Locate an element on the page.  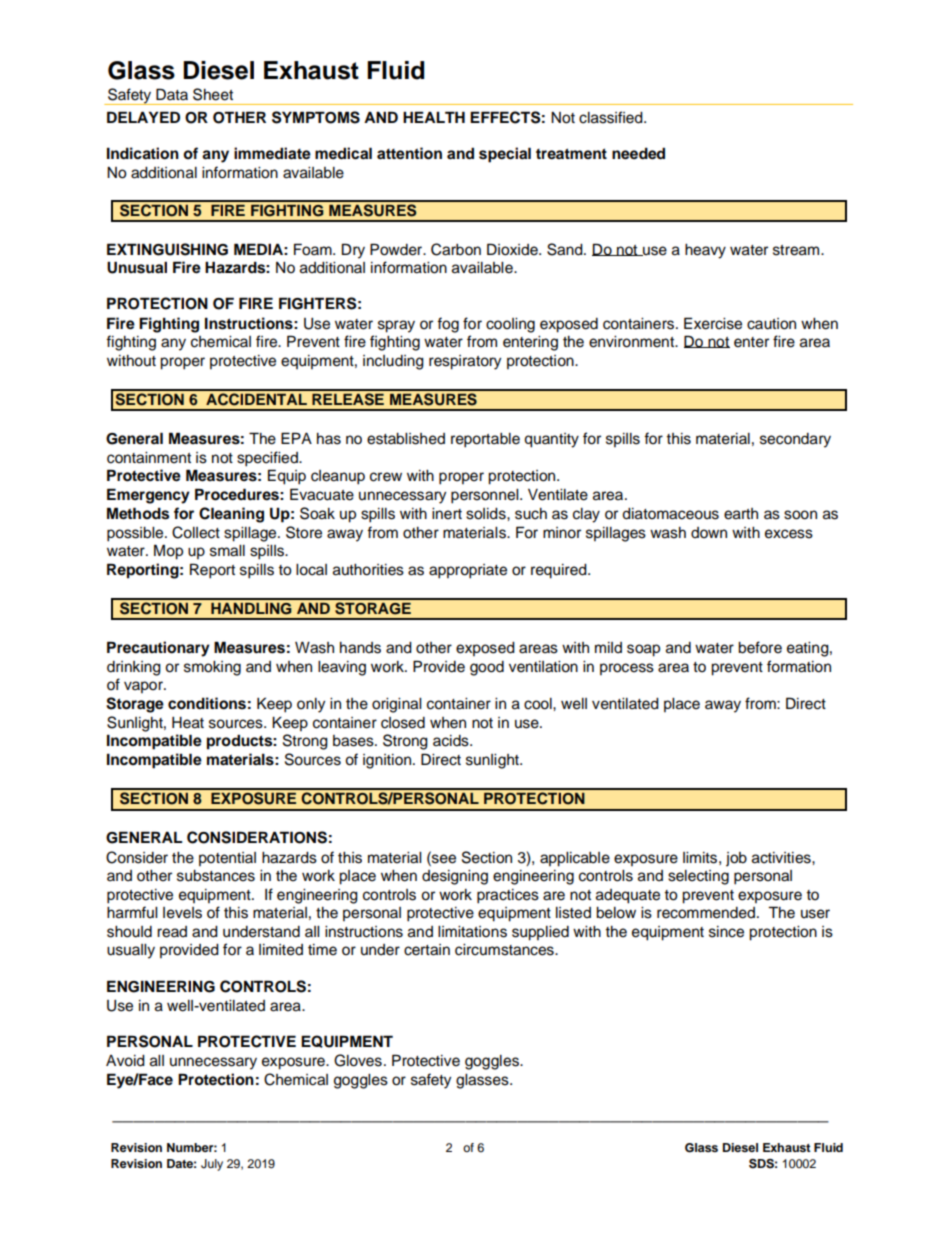
needed is located at coordinates (638, 153).
